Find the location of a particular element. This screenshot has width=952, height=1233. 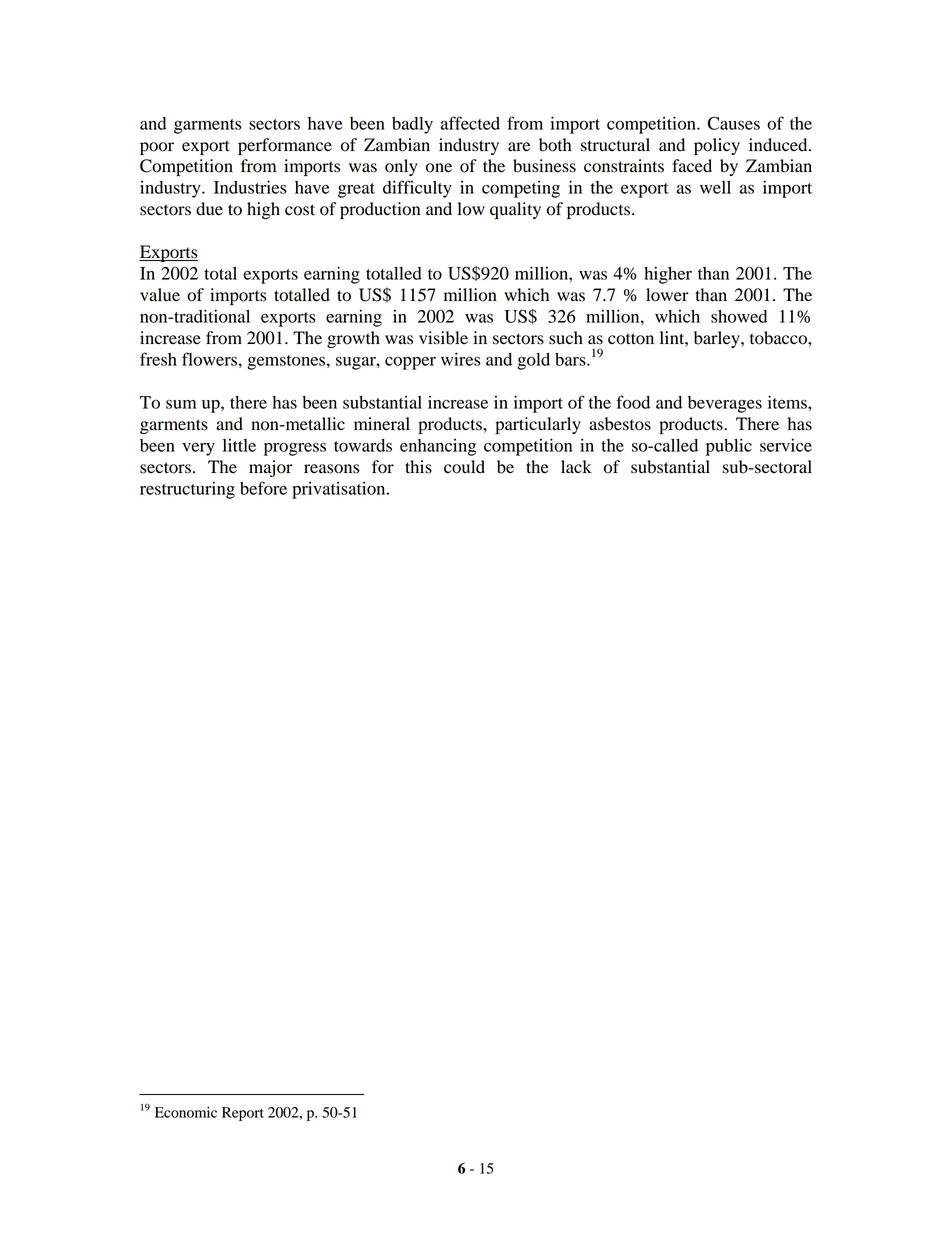

Industries is located at coordinates (250, 187).
